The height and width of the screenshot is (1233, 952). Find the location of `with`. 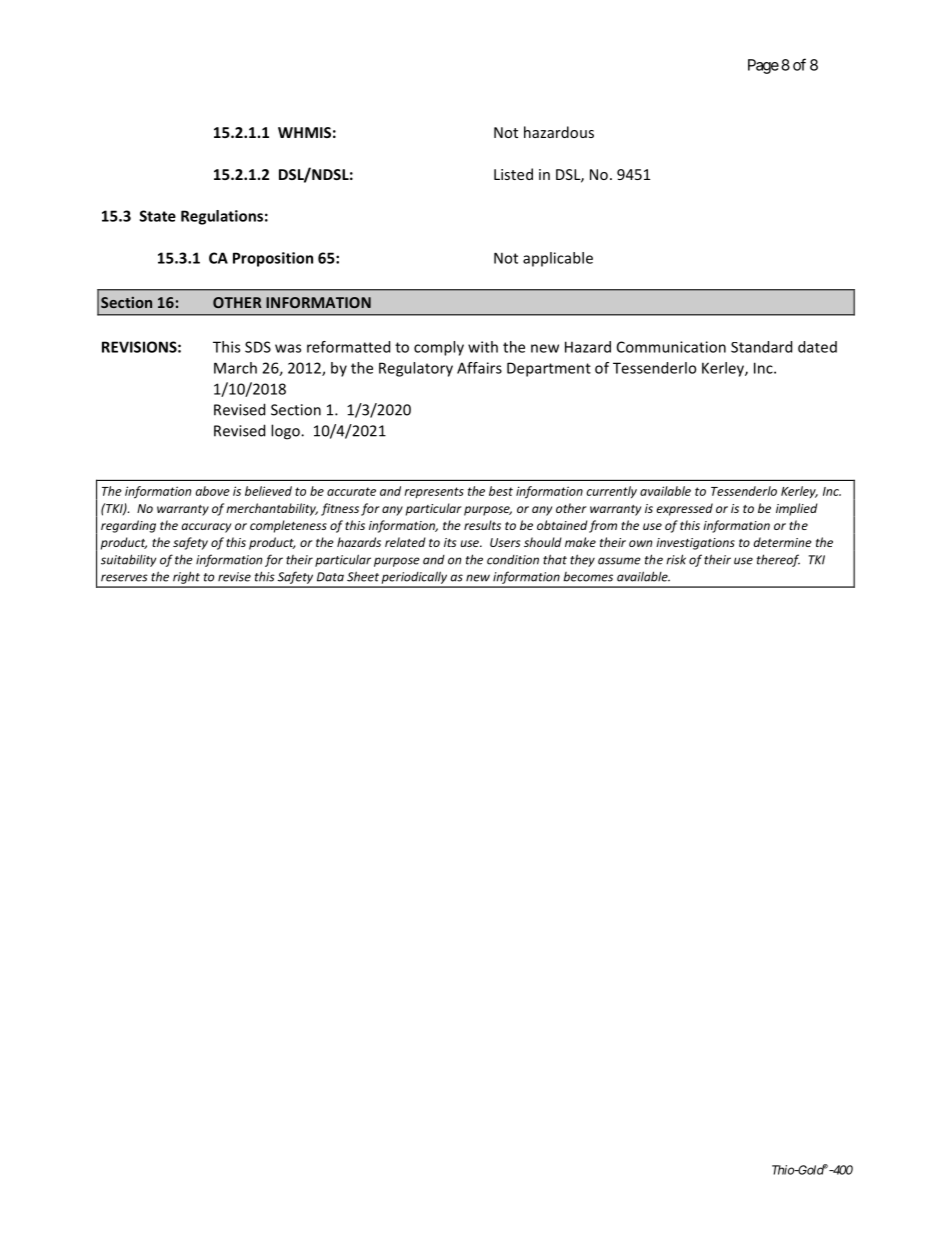

with is located at coordinates (483, 347).
